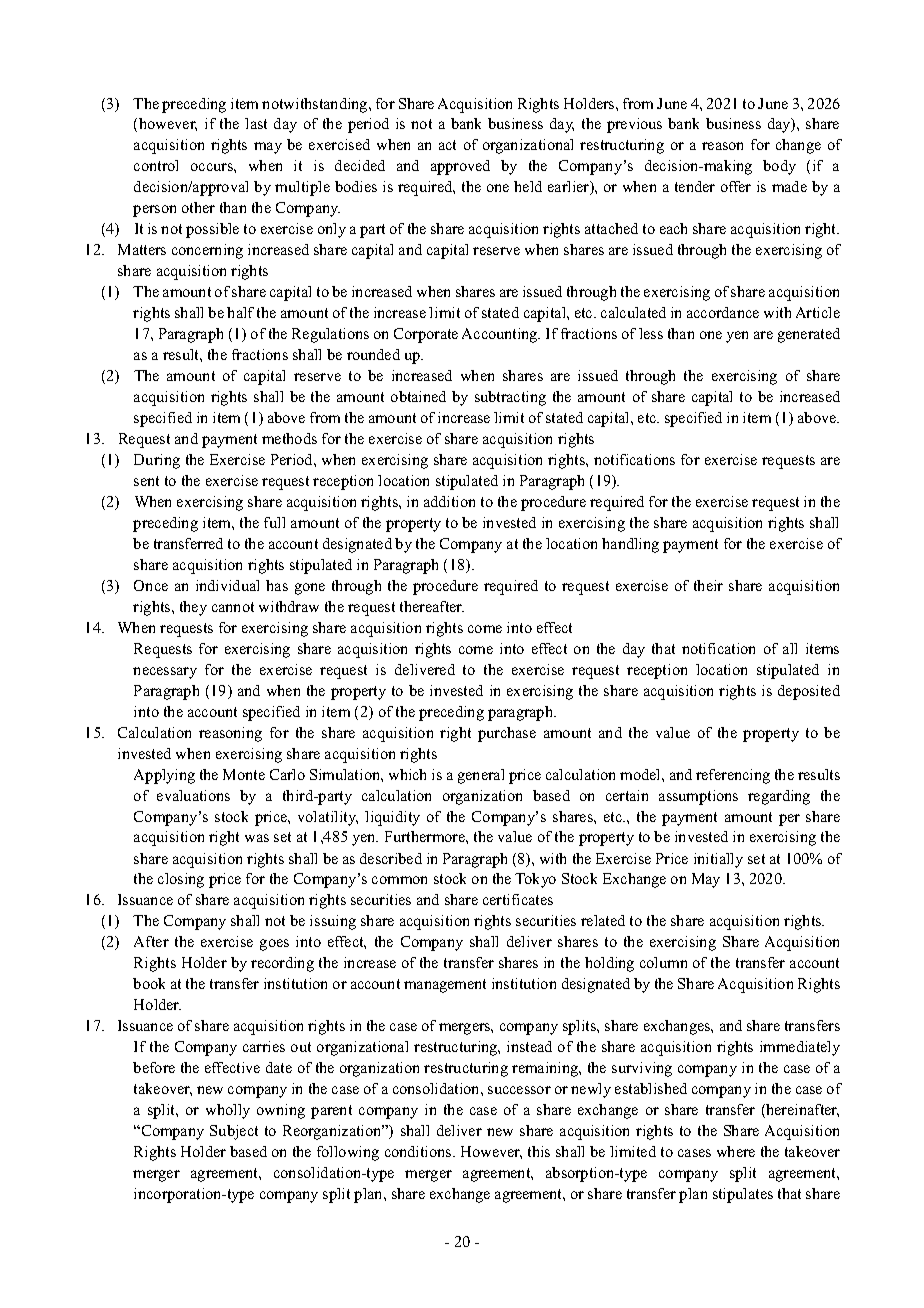 This screenshot has width=924, height=1308. Describe the element at coordinates (723, 312) in the screenshot. I see `accordance` at that location.
